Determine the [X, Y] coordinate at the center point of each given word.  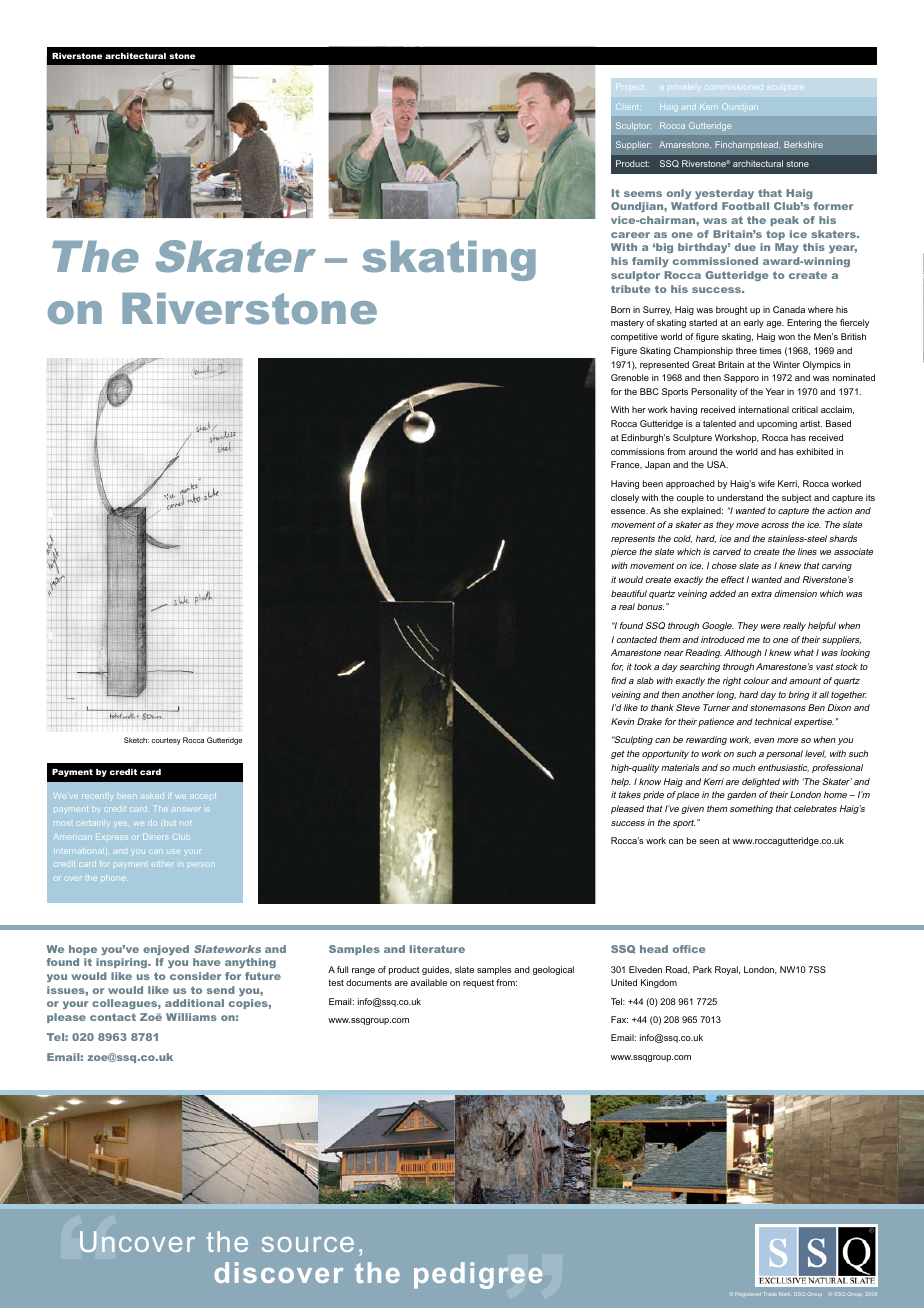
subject [796, 498]
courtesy [166, 741]
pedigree [478, 1275]
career [630, 235]
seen [709, 841]
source [308, 1244]
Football [745, 206]
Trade [769, 1294]
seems [643, 194]
